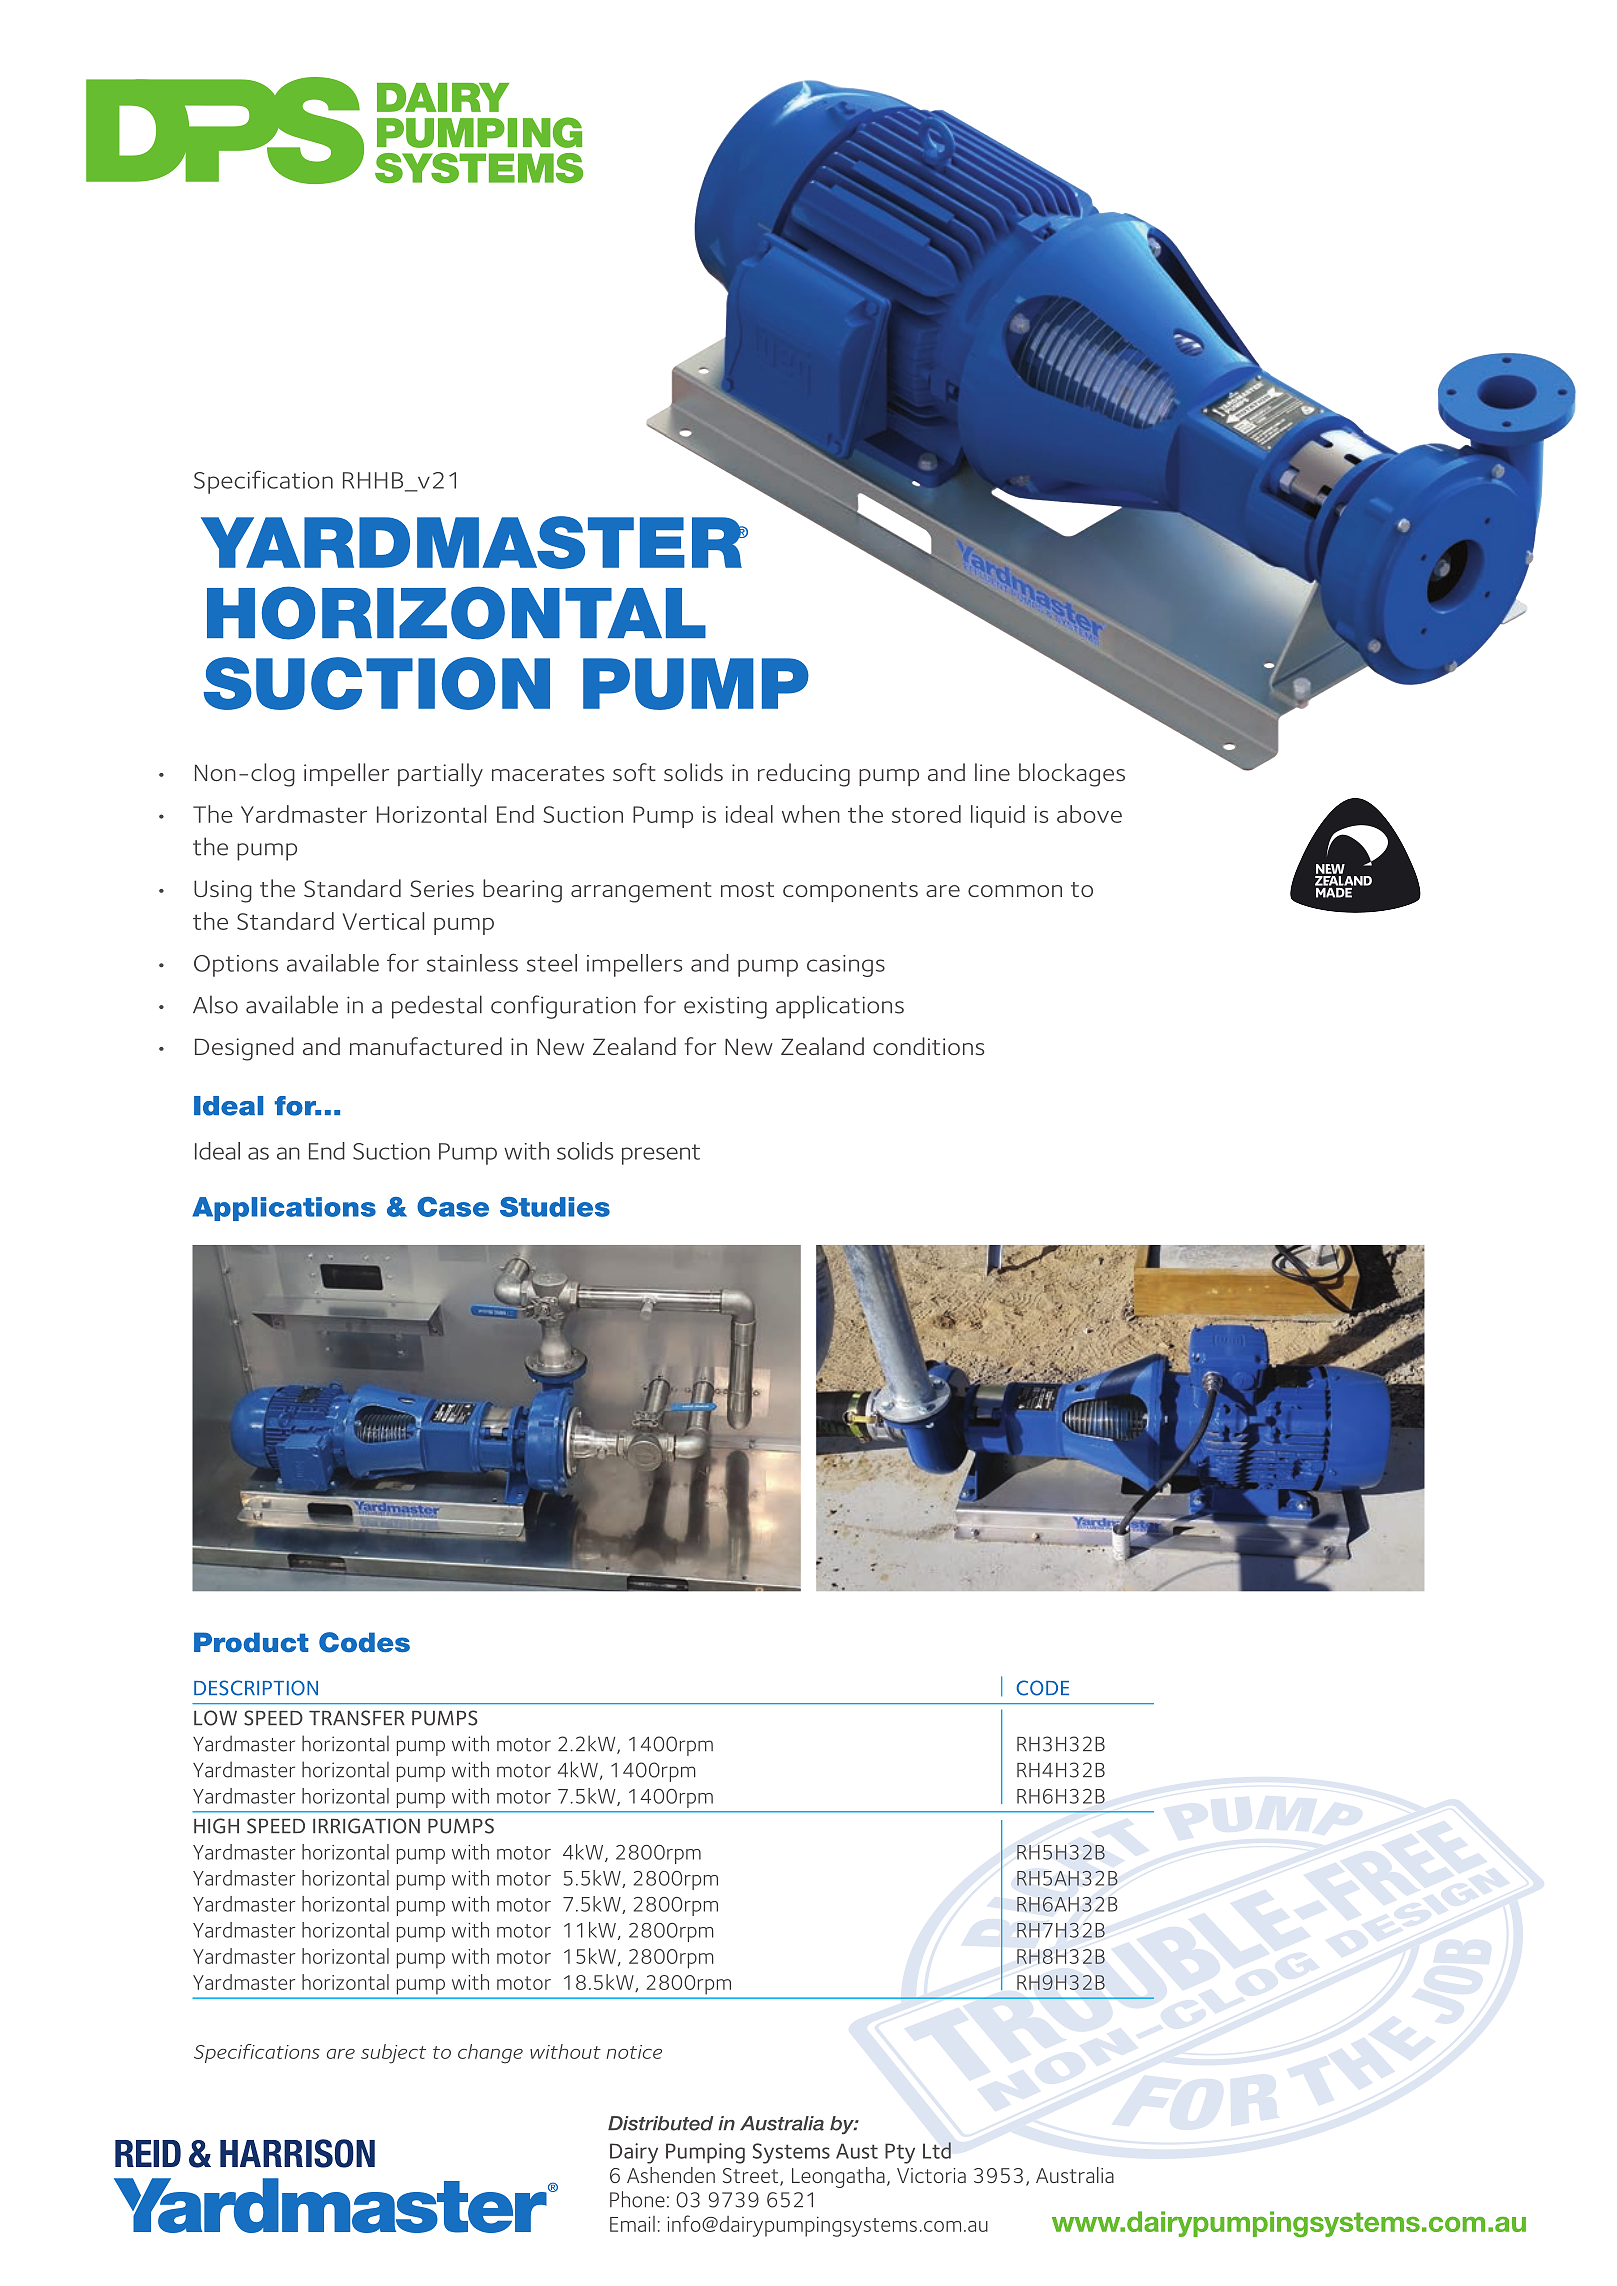 Image resolution: width=1617 pixels, height=2286 pixels. What do you see at coordinates (928, 1046) in the page?
I see `conditions` at bounding box center [928, 1046].
